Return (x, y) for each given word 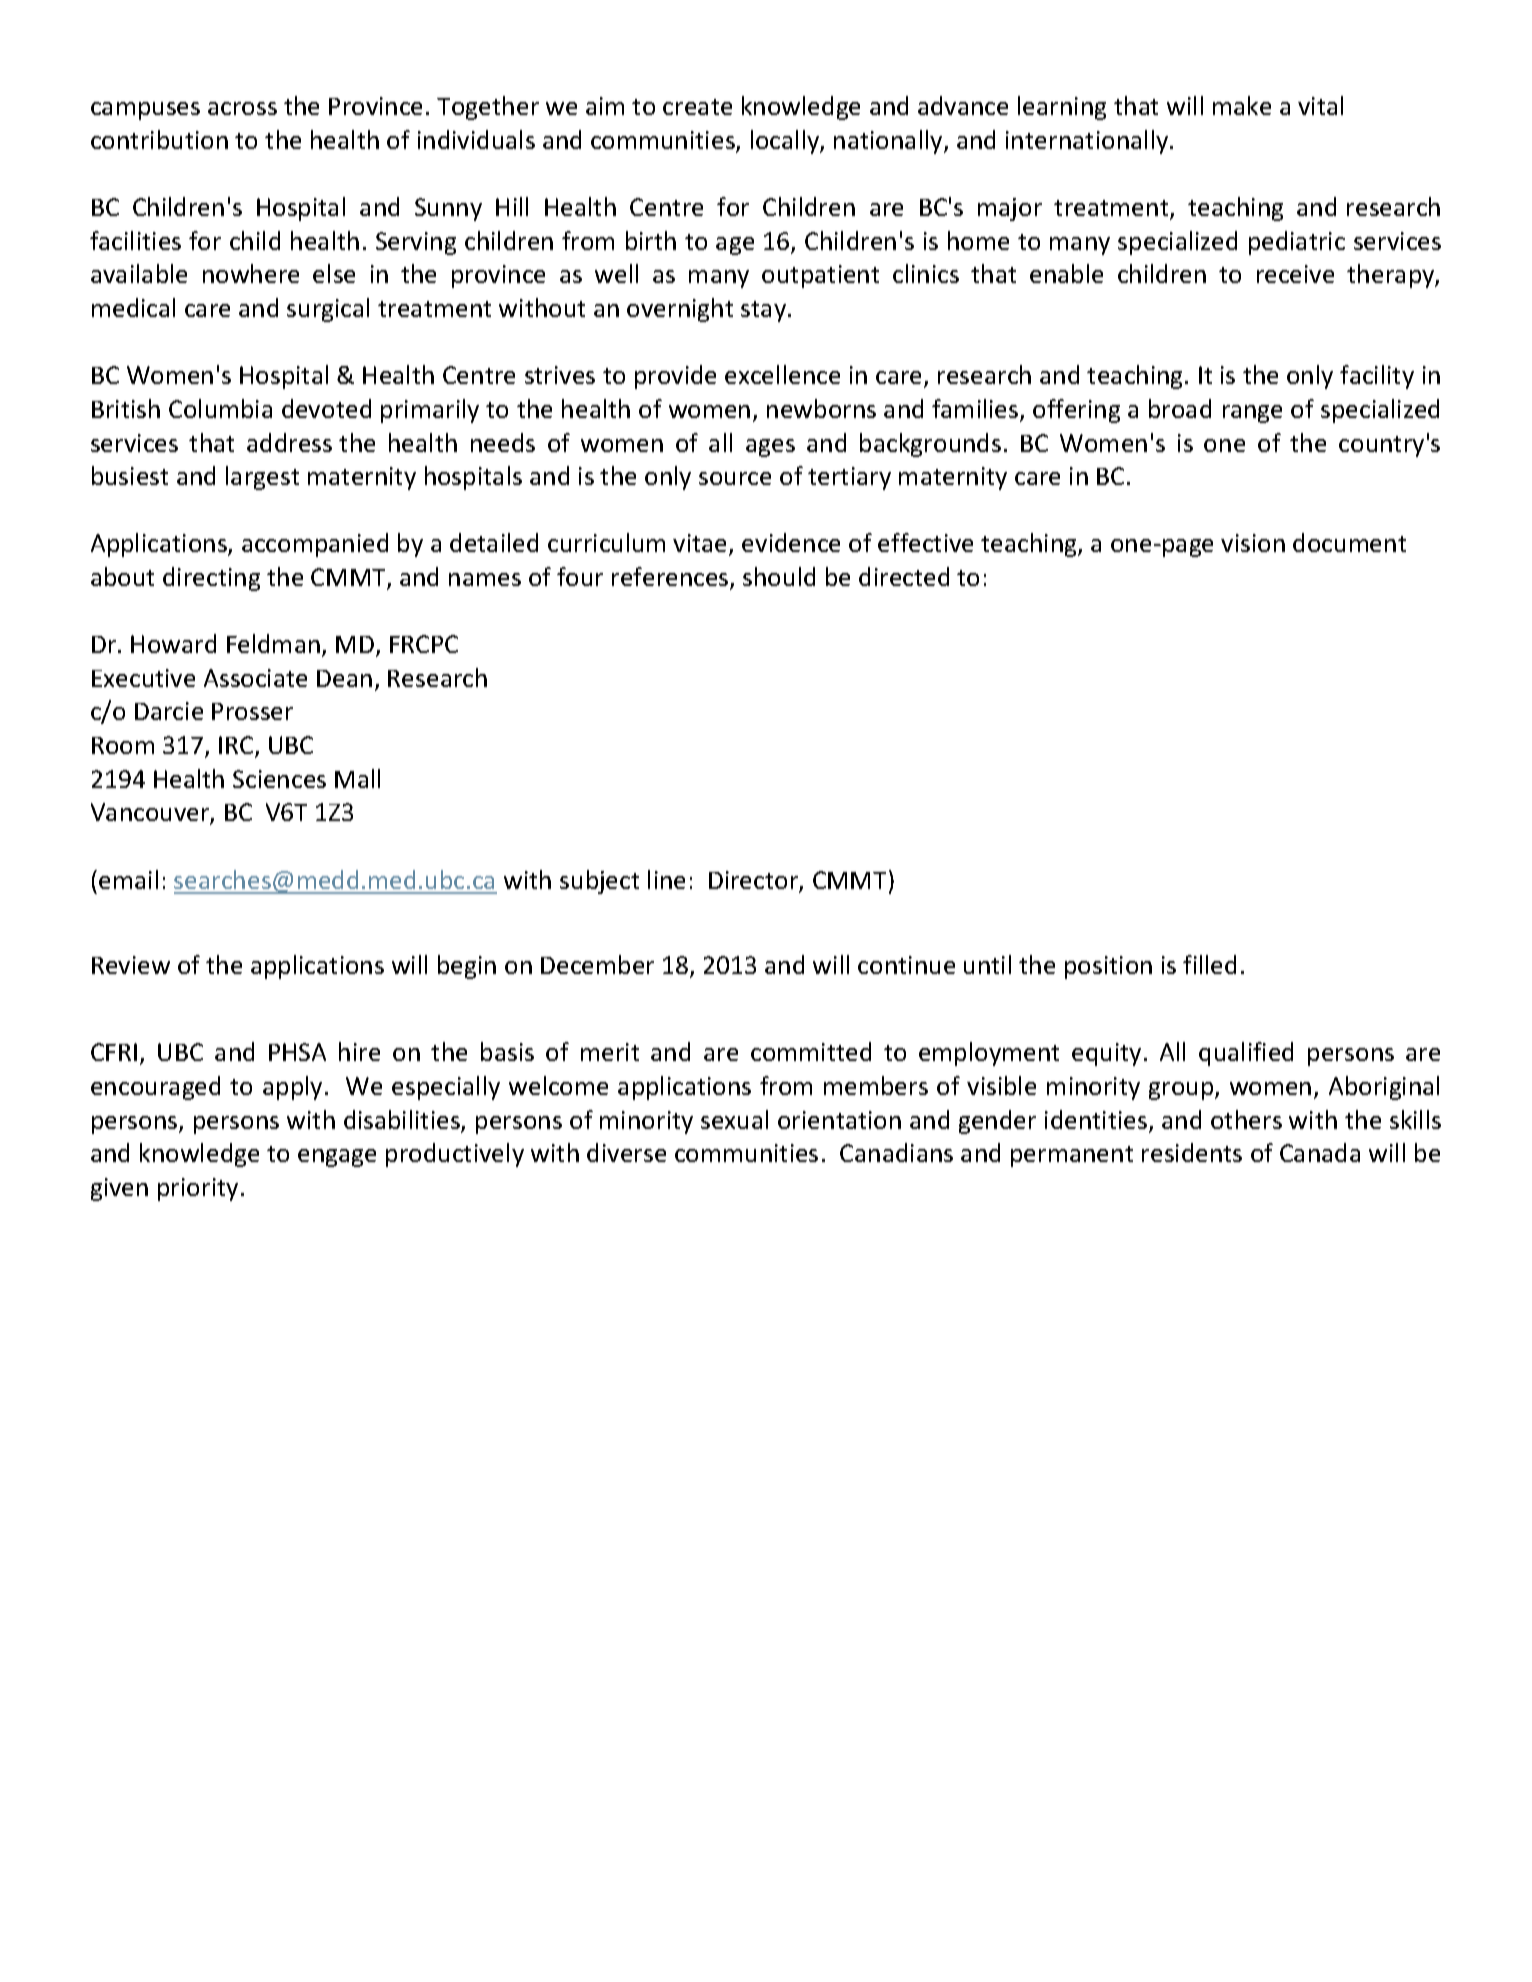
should (779, 576)
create (697, 107)
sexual (734, 1119)
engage (337, 1158)
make (1242, 105)
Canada (1320, 1152)
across (242, 108)
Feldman (273, 643)
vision (1253, 543)
